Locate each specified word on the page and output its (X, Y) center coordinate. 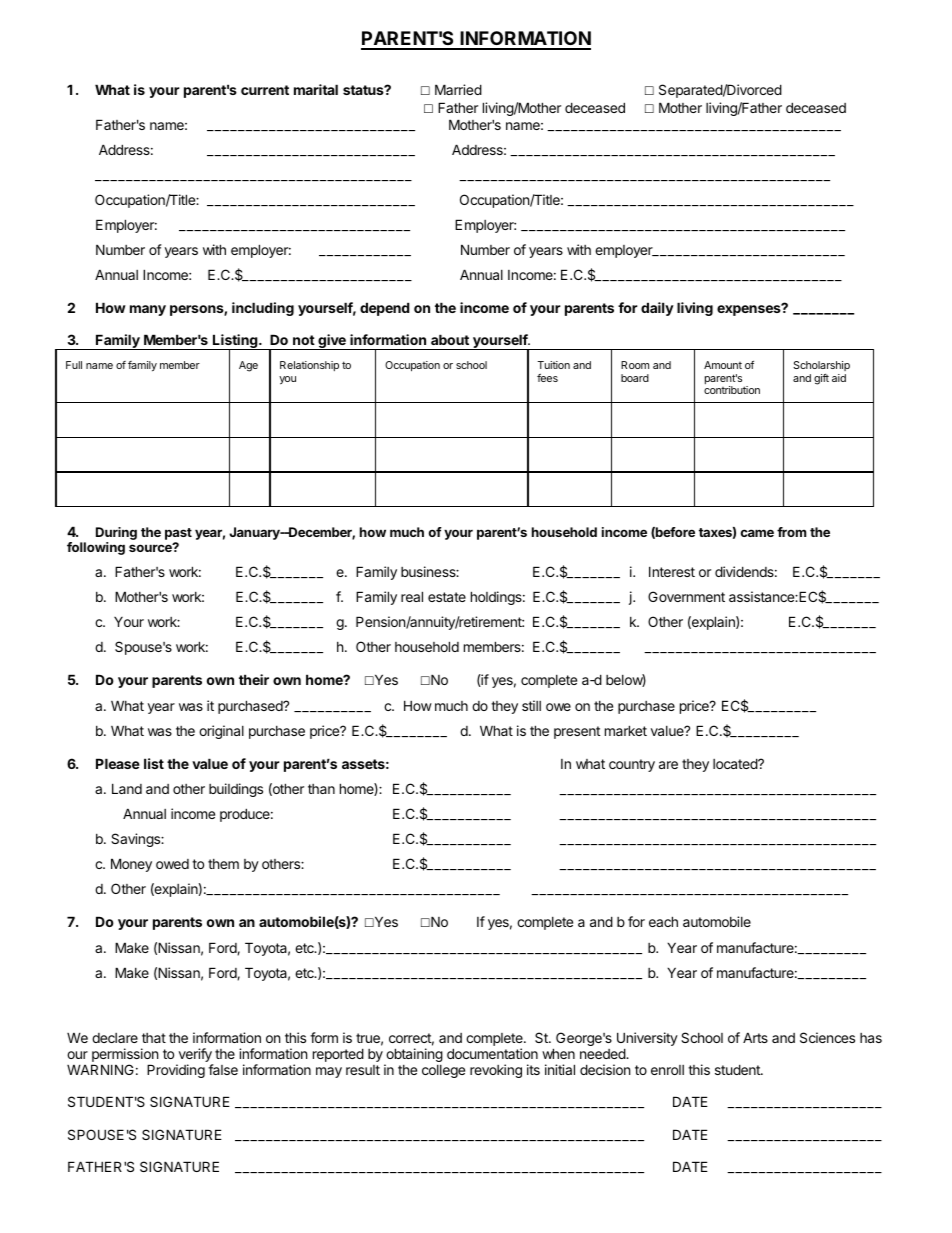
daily (657, 309)
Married (458, 89)
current (265, 90)
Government (686, 596)
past (178, 534)
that (154, 1038)
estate (447, 597)
